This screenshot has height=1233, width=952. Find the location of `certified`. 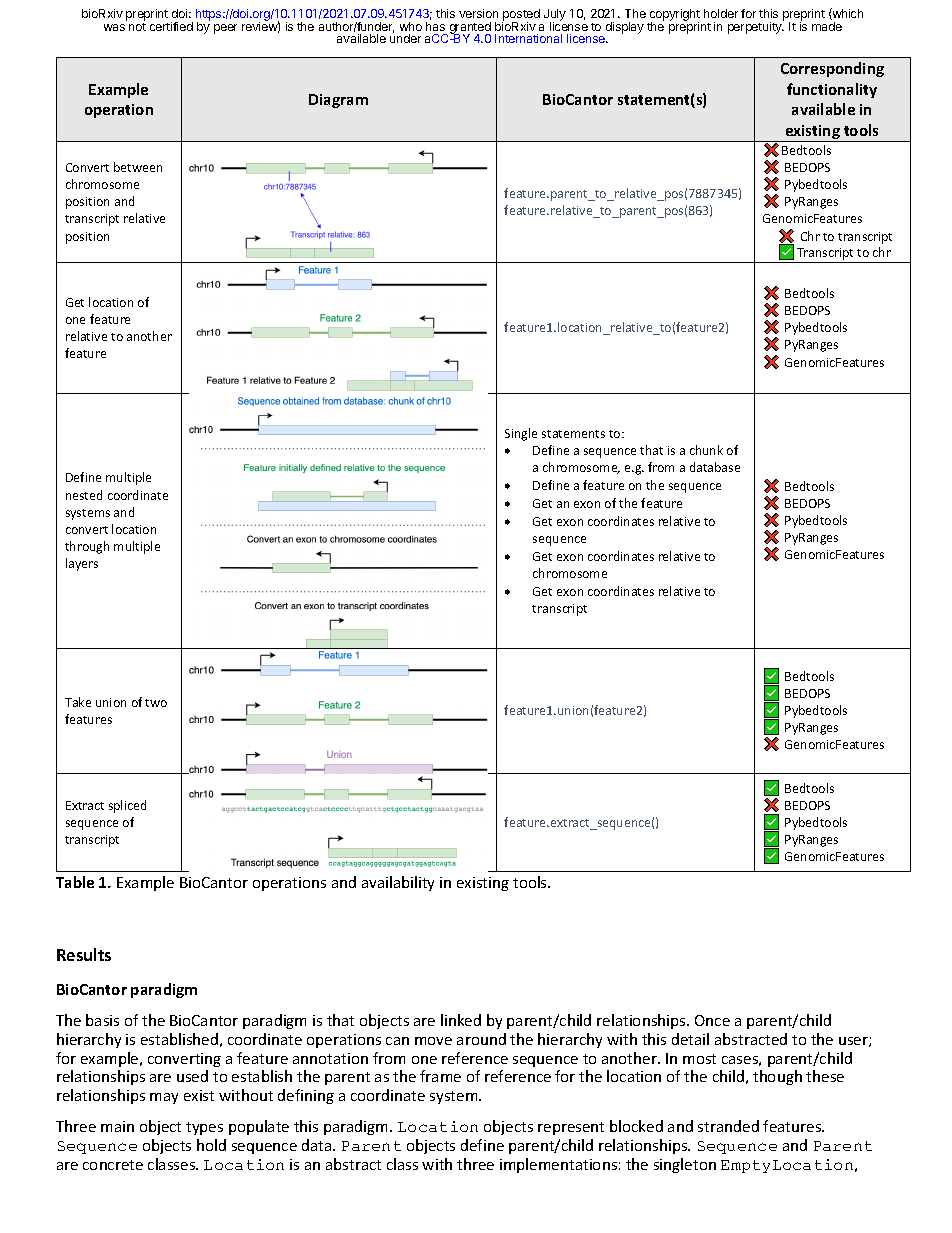

certified is located at coordinates (171, 26).
